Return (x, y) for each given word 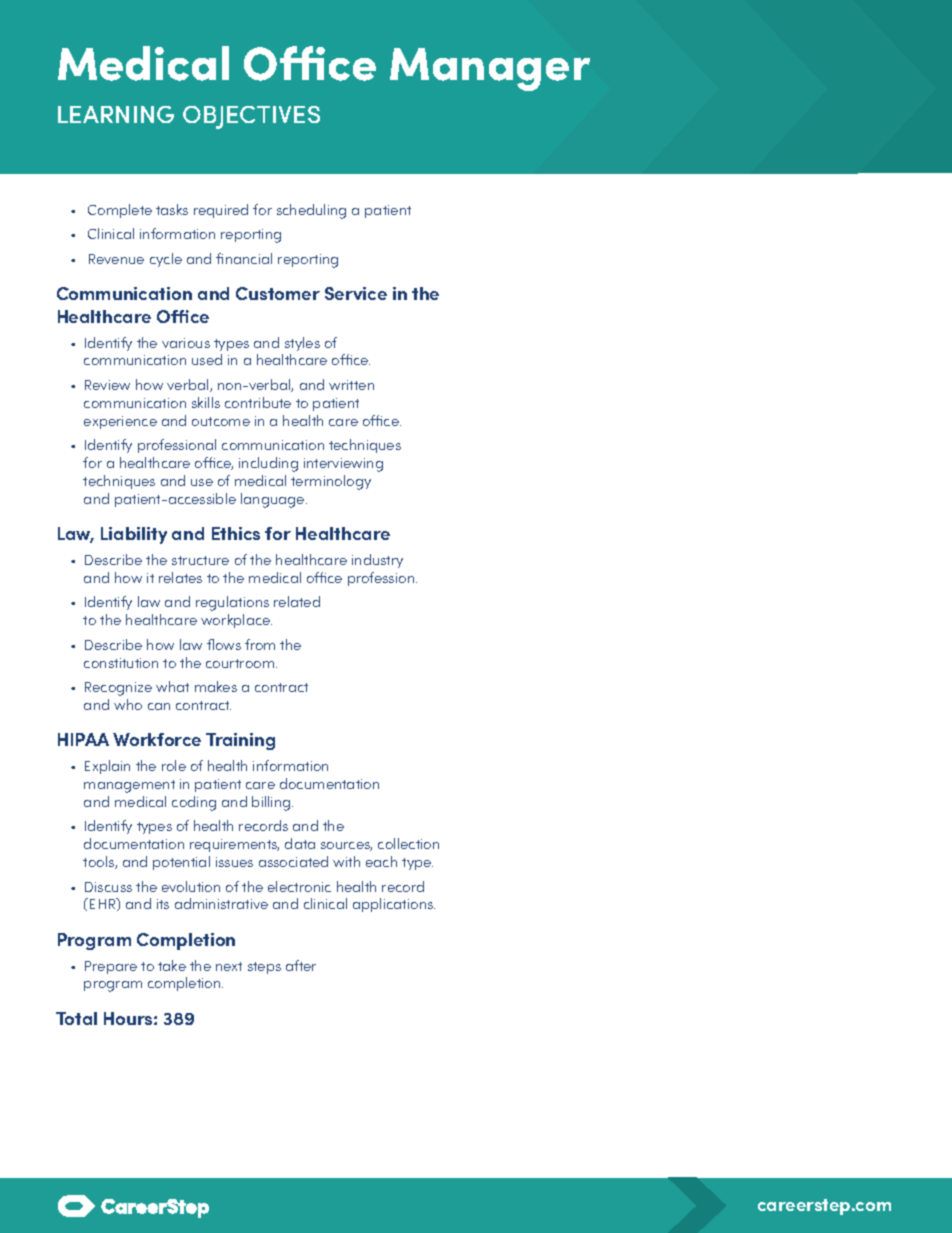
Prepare (111, 967)
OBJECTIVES (251, 117)
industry (377, 561)
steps (264, 968)
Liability (134, 535)
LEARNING (116, 114)
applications (394, 905)
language (274, 500)
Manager (490, 69)
